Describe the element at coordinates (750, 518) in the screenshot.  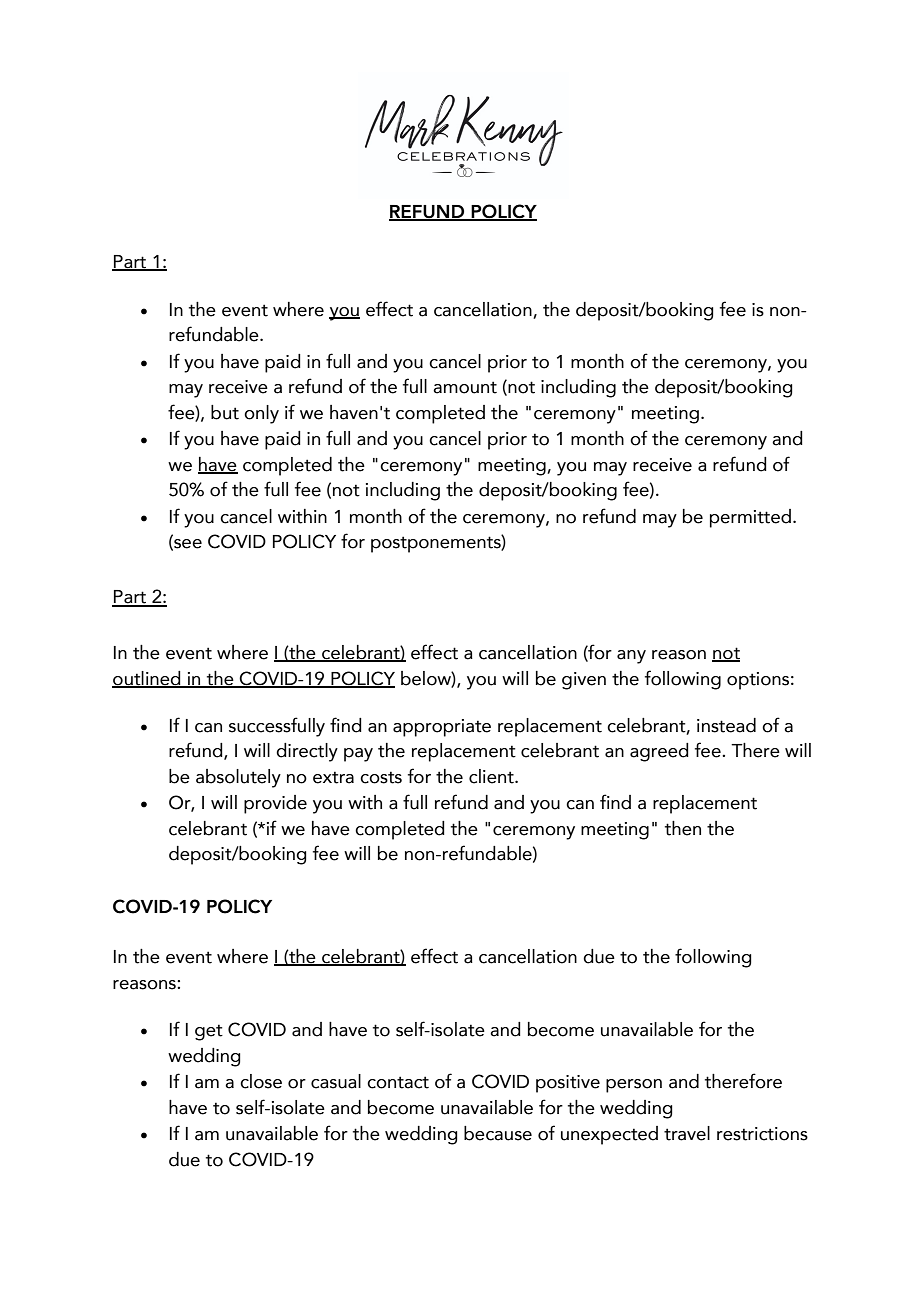
I see `permitted` at that location.
